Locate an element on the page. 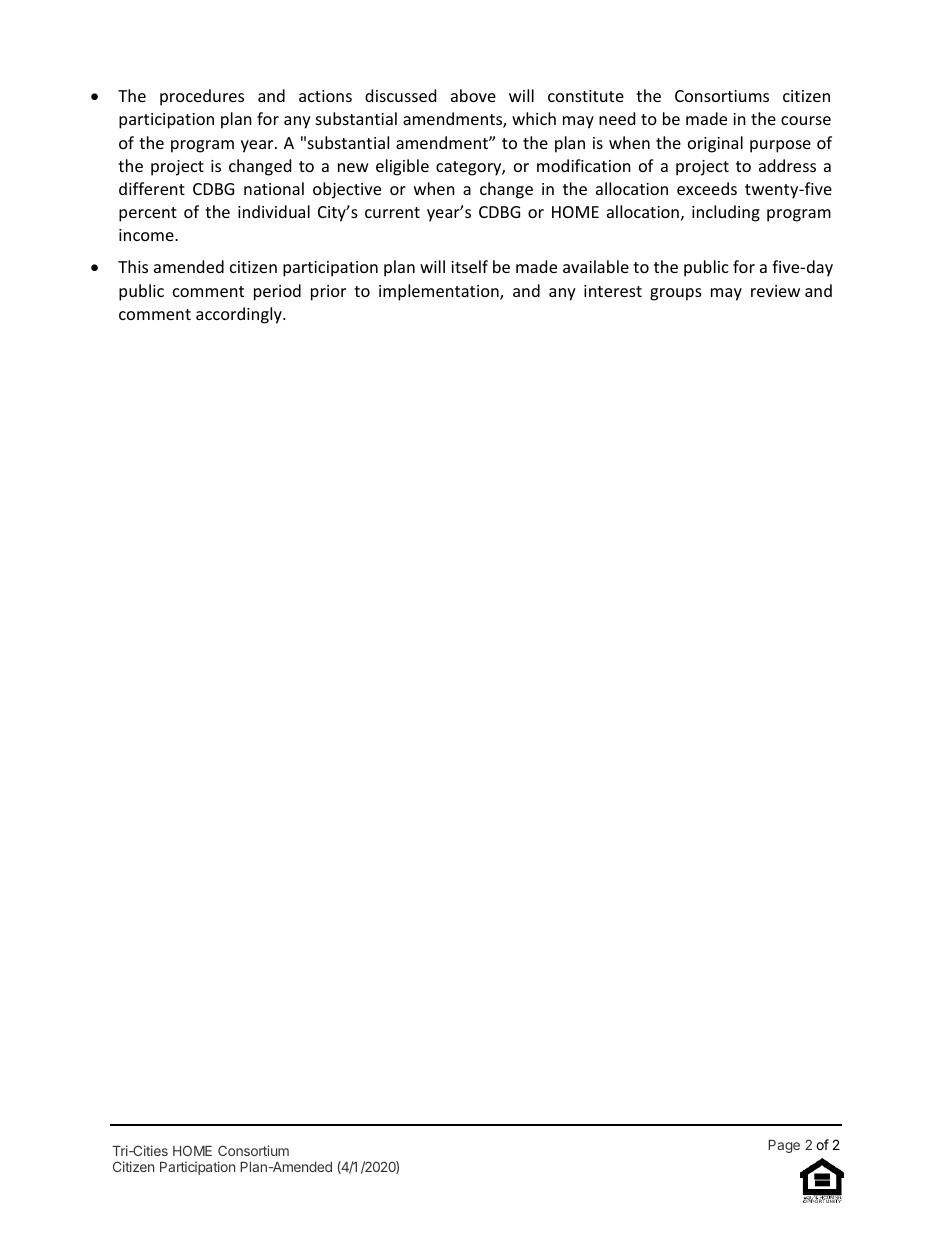  original is located at coordinates (715, 144).
